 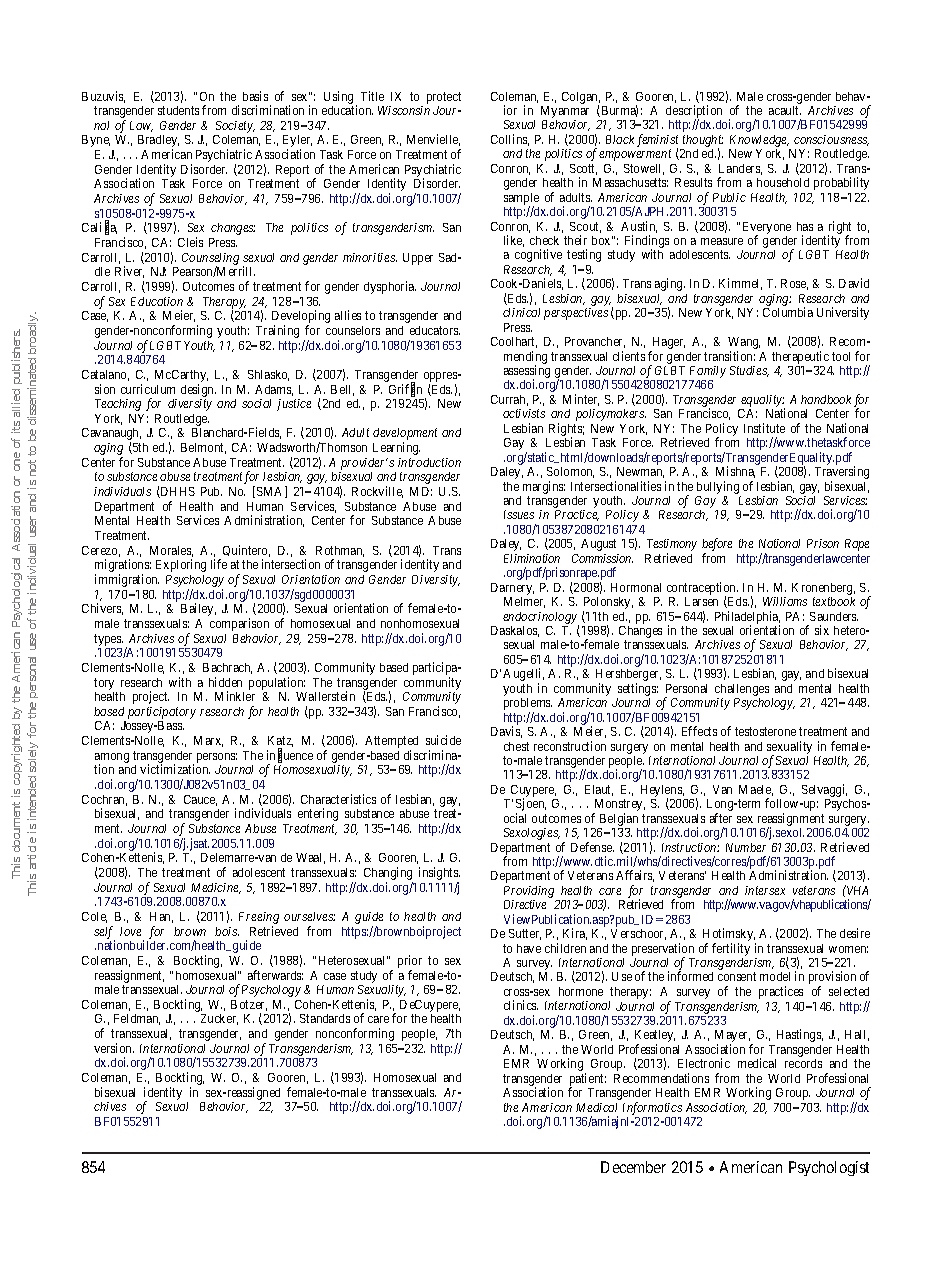 I want to click on Psychologist, so click(x=829, y=1168).
